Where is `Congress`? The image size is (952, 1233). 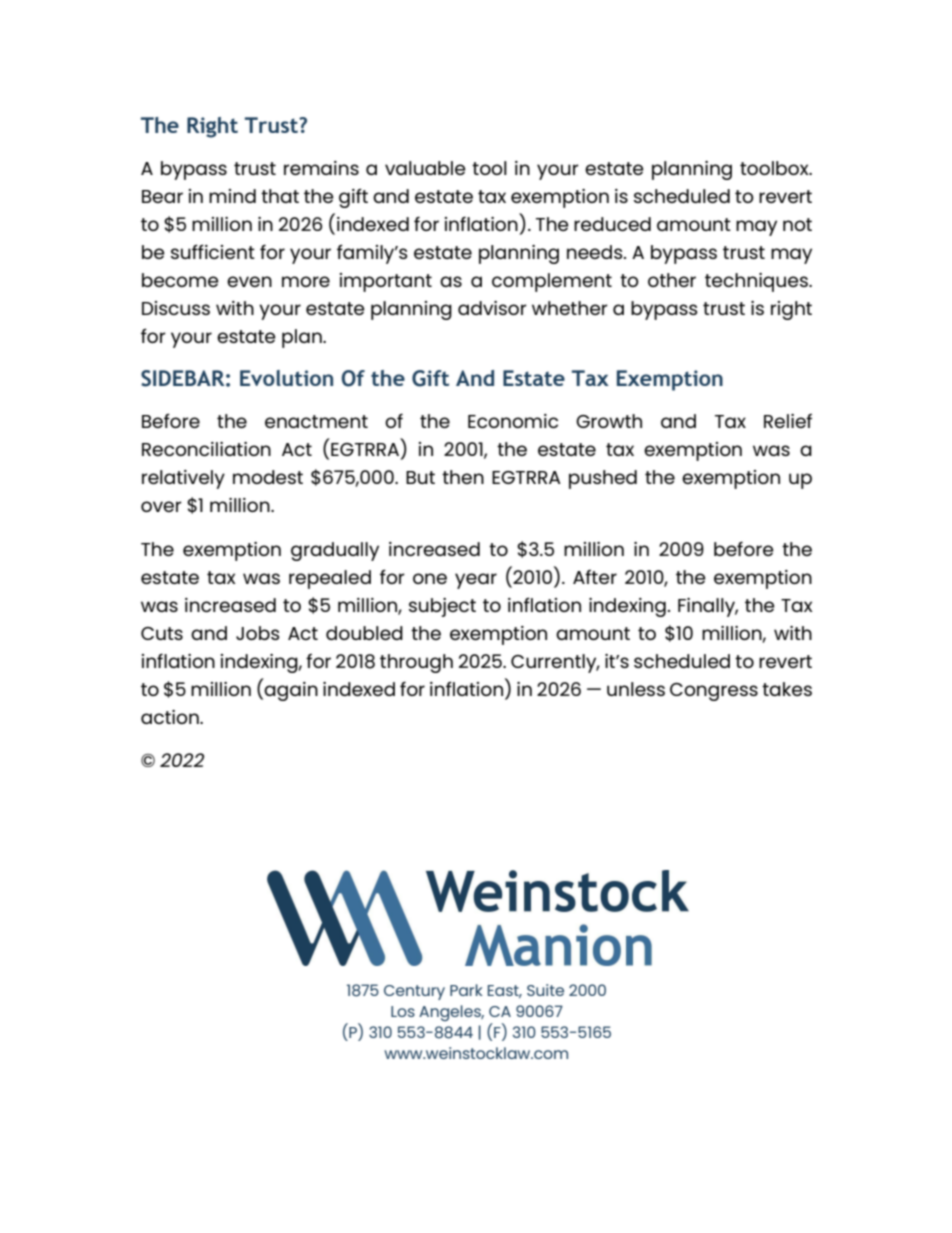 Congress is located at coordinates (714, 692).
